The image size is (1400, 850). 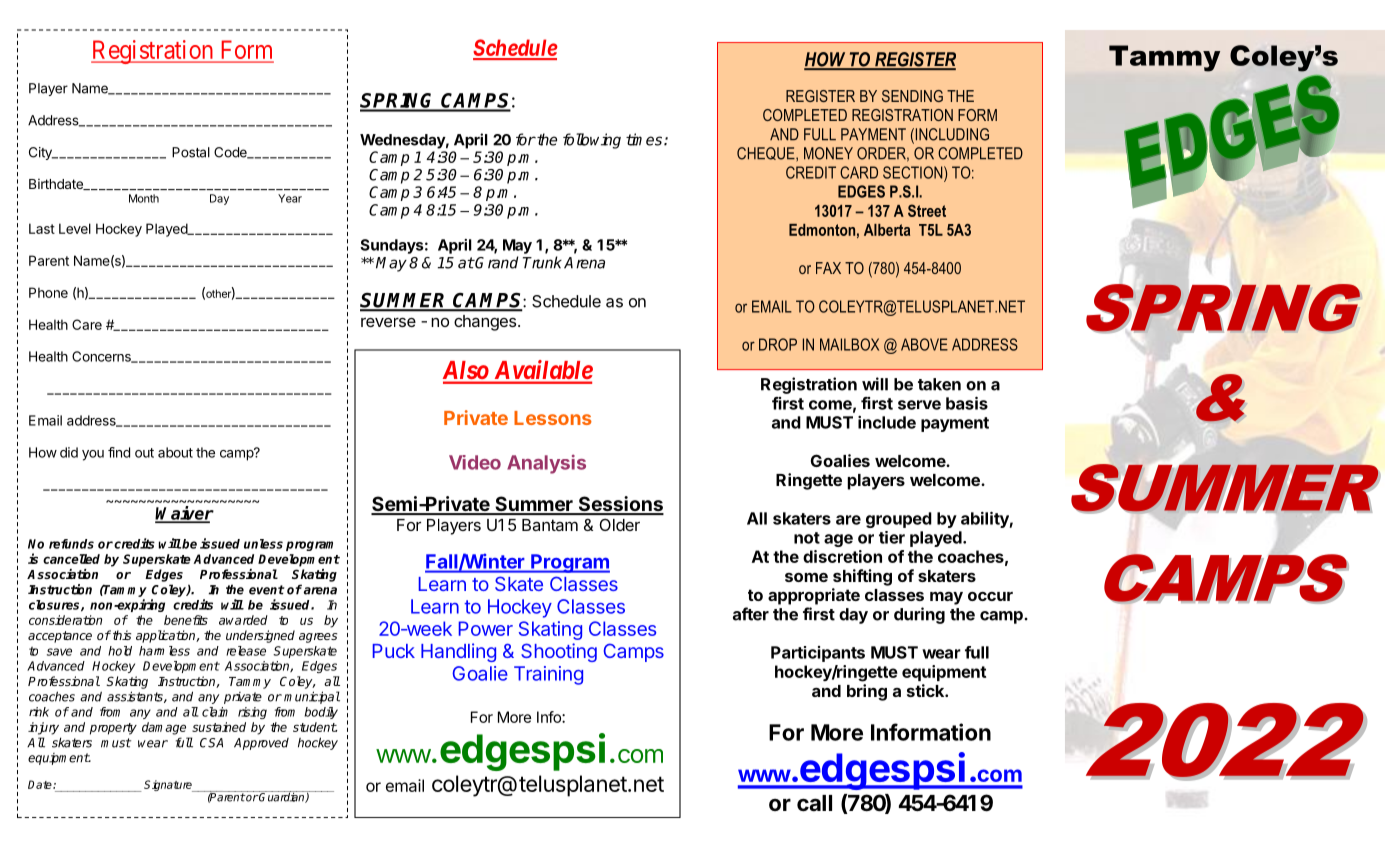 I want to click on following, so click(x=592, y=141).
